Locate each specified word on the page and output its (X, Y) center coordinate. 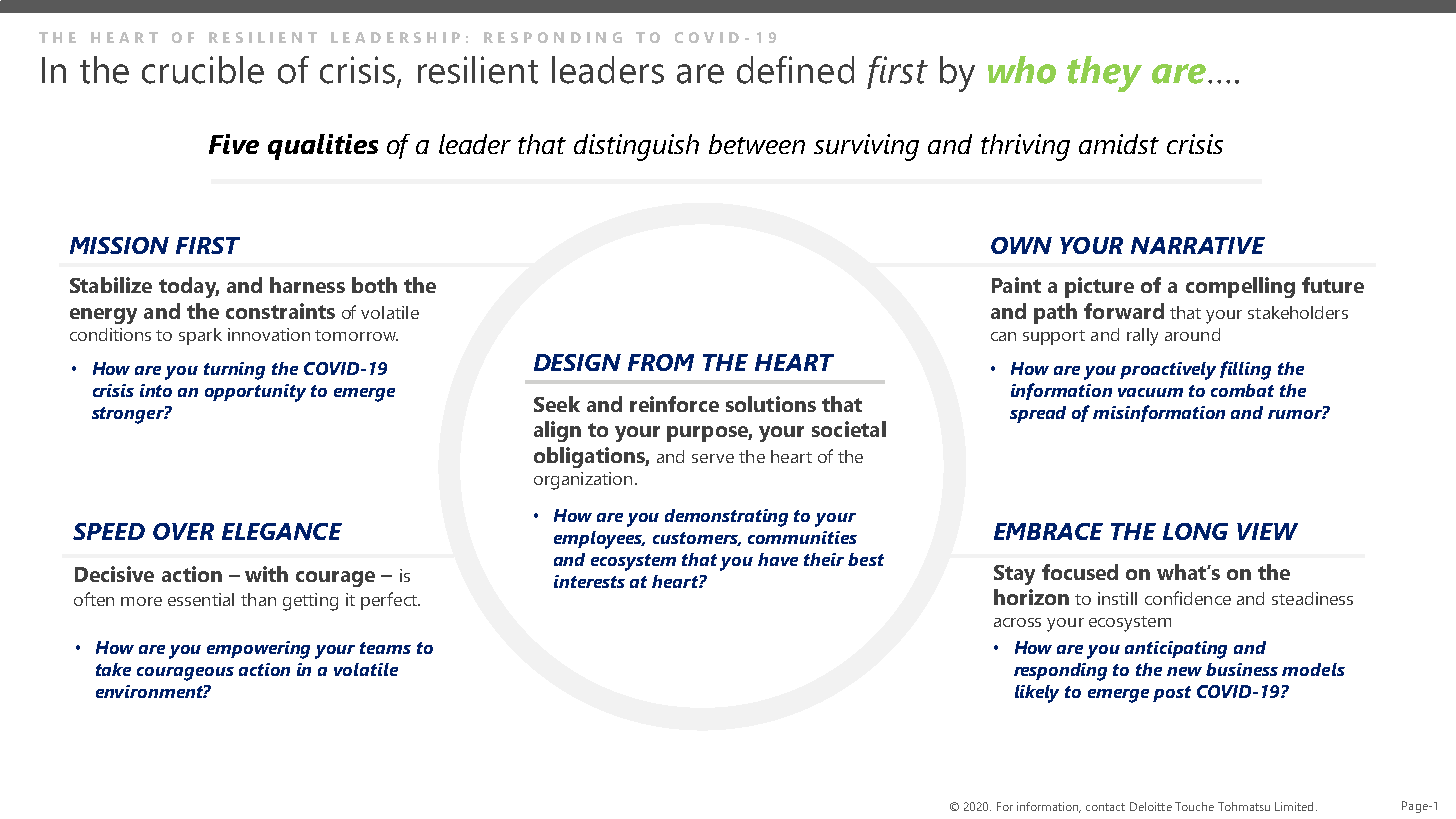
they (1104, 74)
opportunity (255, 393)
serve (713, 458)
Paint (1016, 285)
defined (795, 70)
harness (307, 285)
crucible (203, 70)
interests (589, 581)
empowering (258, 650)
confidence (1188, 598)
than (258, 599)
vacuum (1150, 392)
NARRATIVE (1198, 245)
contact (1105, 807)
